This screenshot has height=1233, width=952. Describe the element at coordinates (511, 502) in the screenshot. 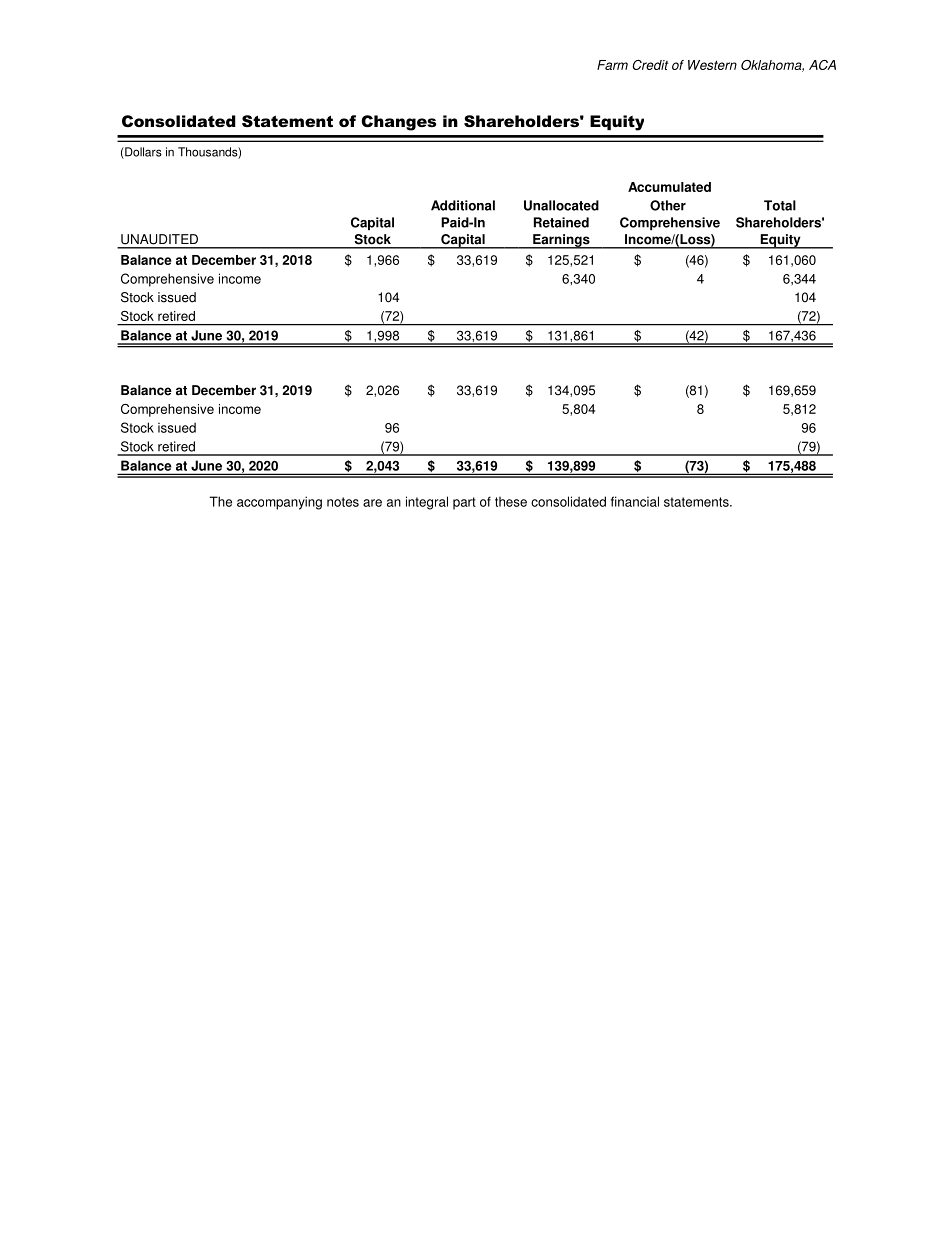

I see `these` at that location.
